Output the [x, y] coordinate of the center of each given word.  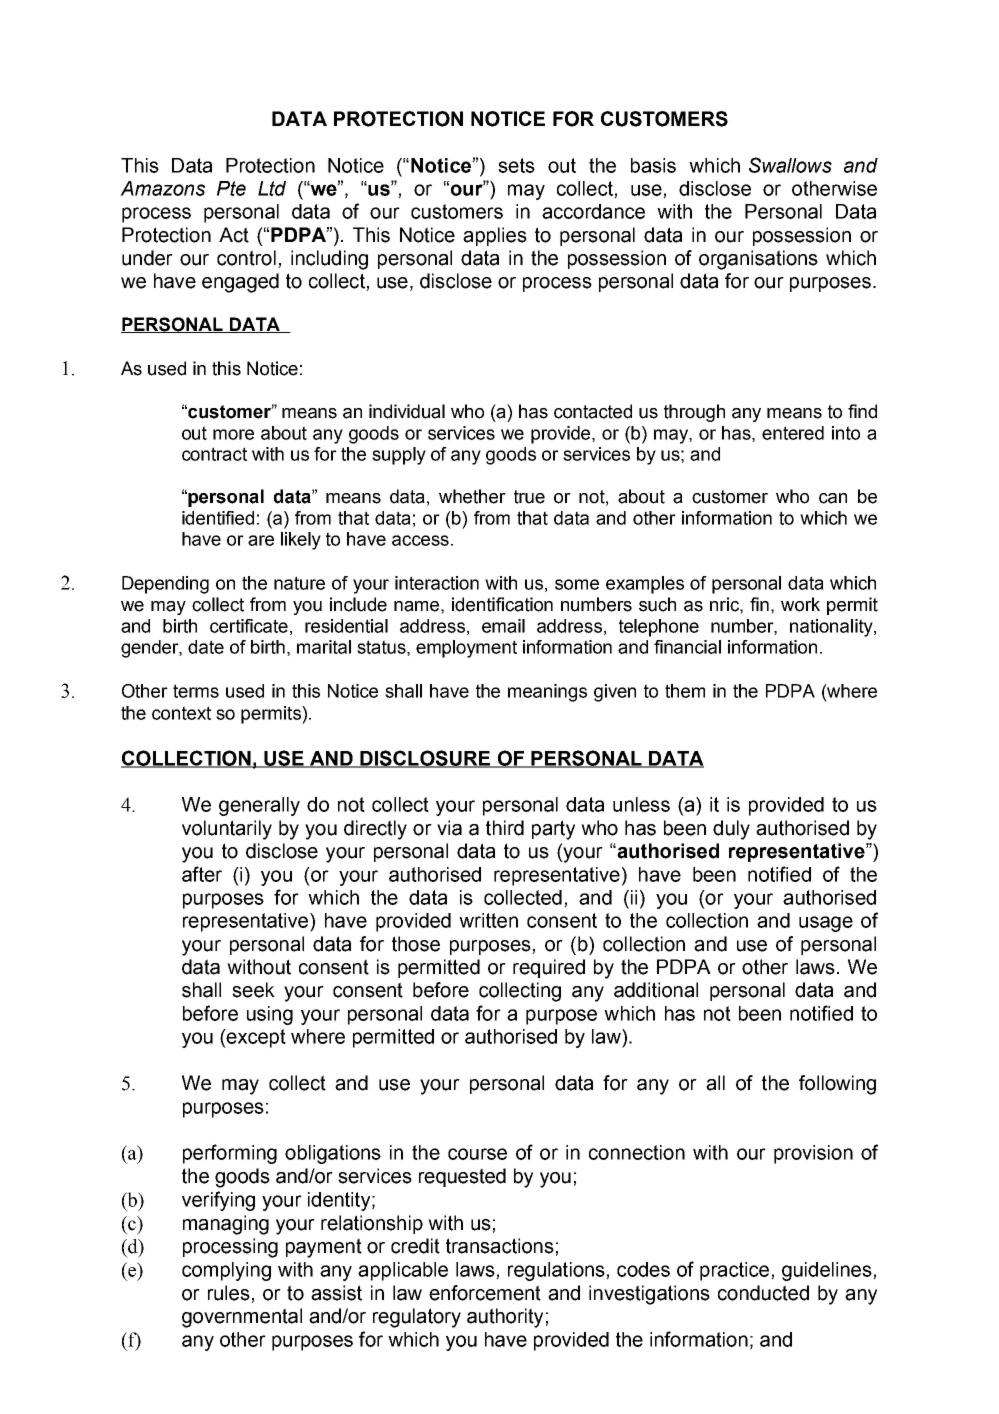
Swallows [790, 165]
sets [516, 165]
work [800, 604]
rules [230, 1294]
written [488, 920]
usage [826, 924]
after [202, 874]
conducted [763, 1293]
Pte [231, 188]
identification [502, 604]
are [261, 540]
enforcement [485, 1293]
